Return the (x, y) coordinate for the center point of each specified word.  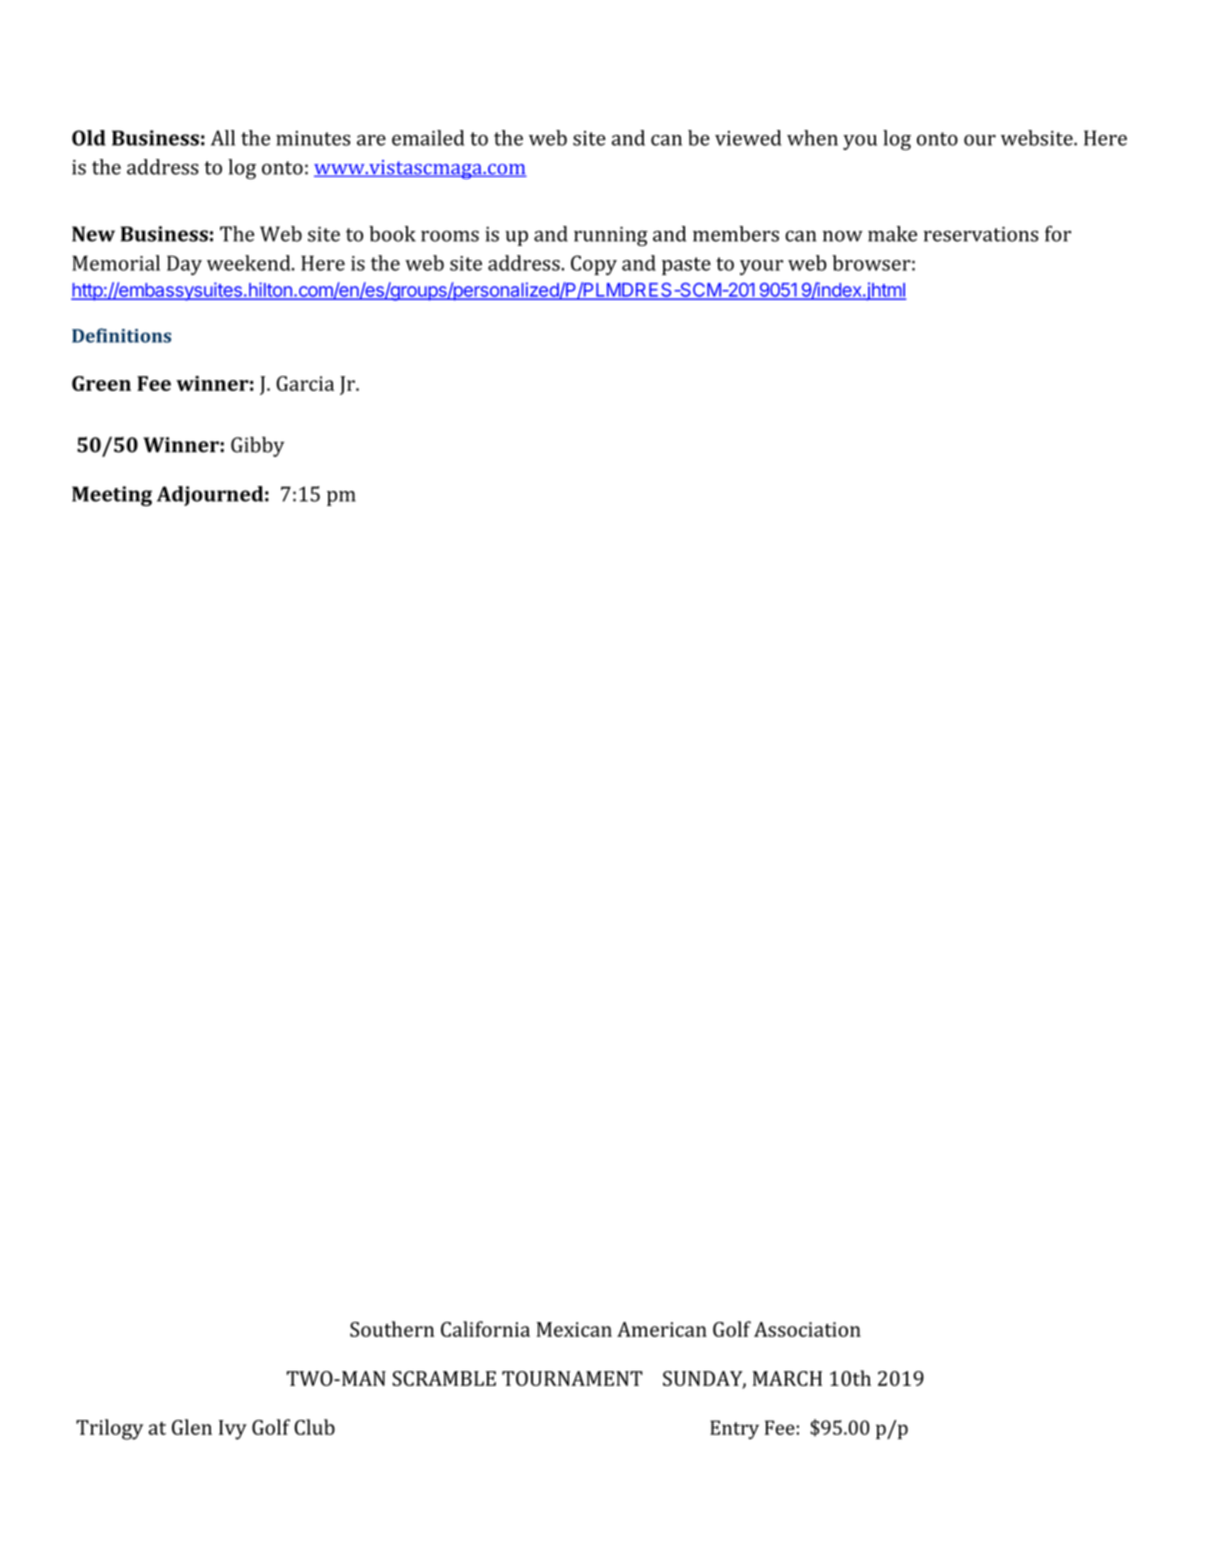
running (611, 236)
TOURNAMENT (572, 1378)
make (892, 234)
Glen (192, 1427)
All (223, 138)
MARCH (787, 1378)
